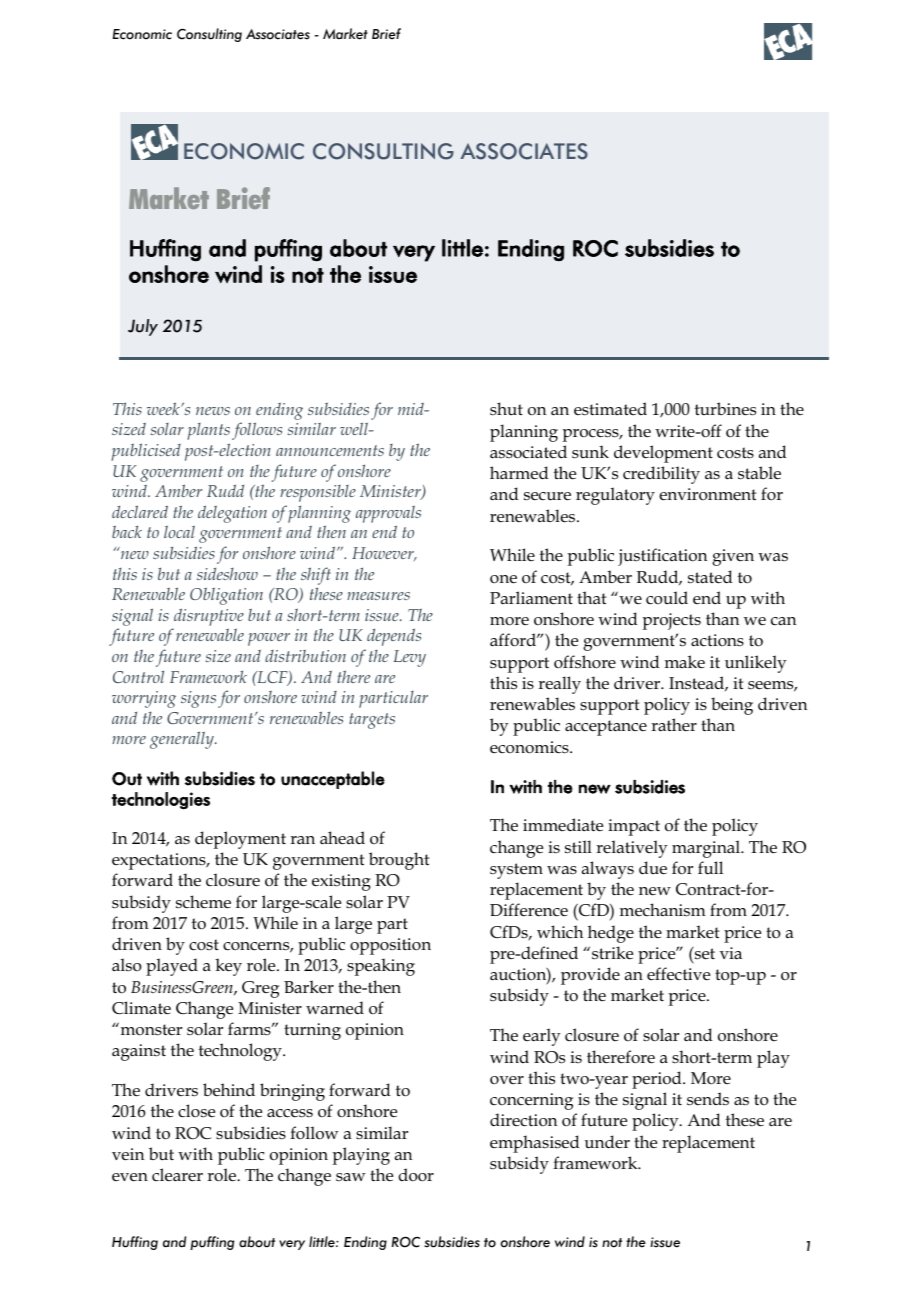 This image has height=1308, width=924. I want to click on July, so click(143, 327).
